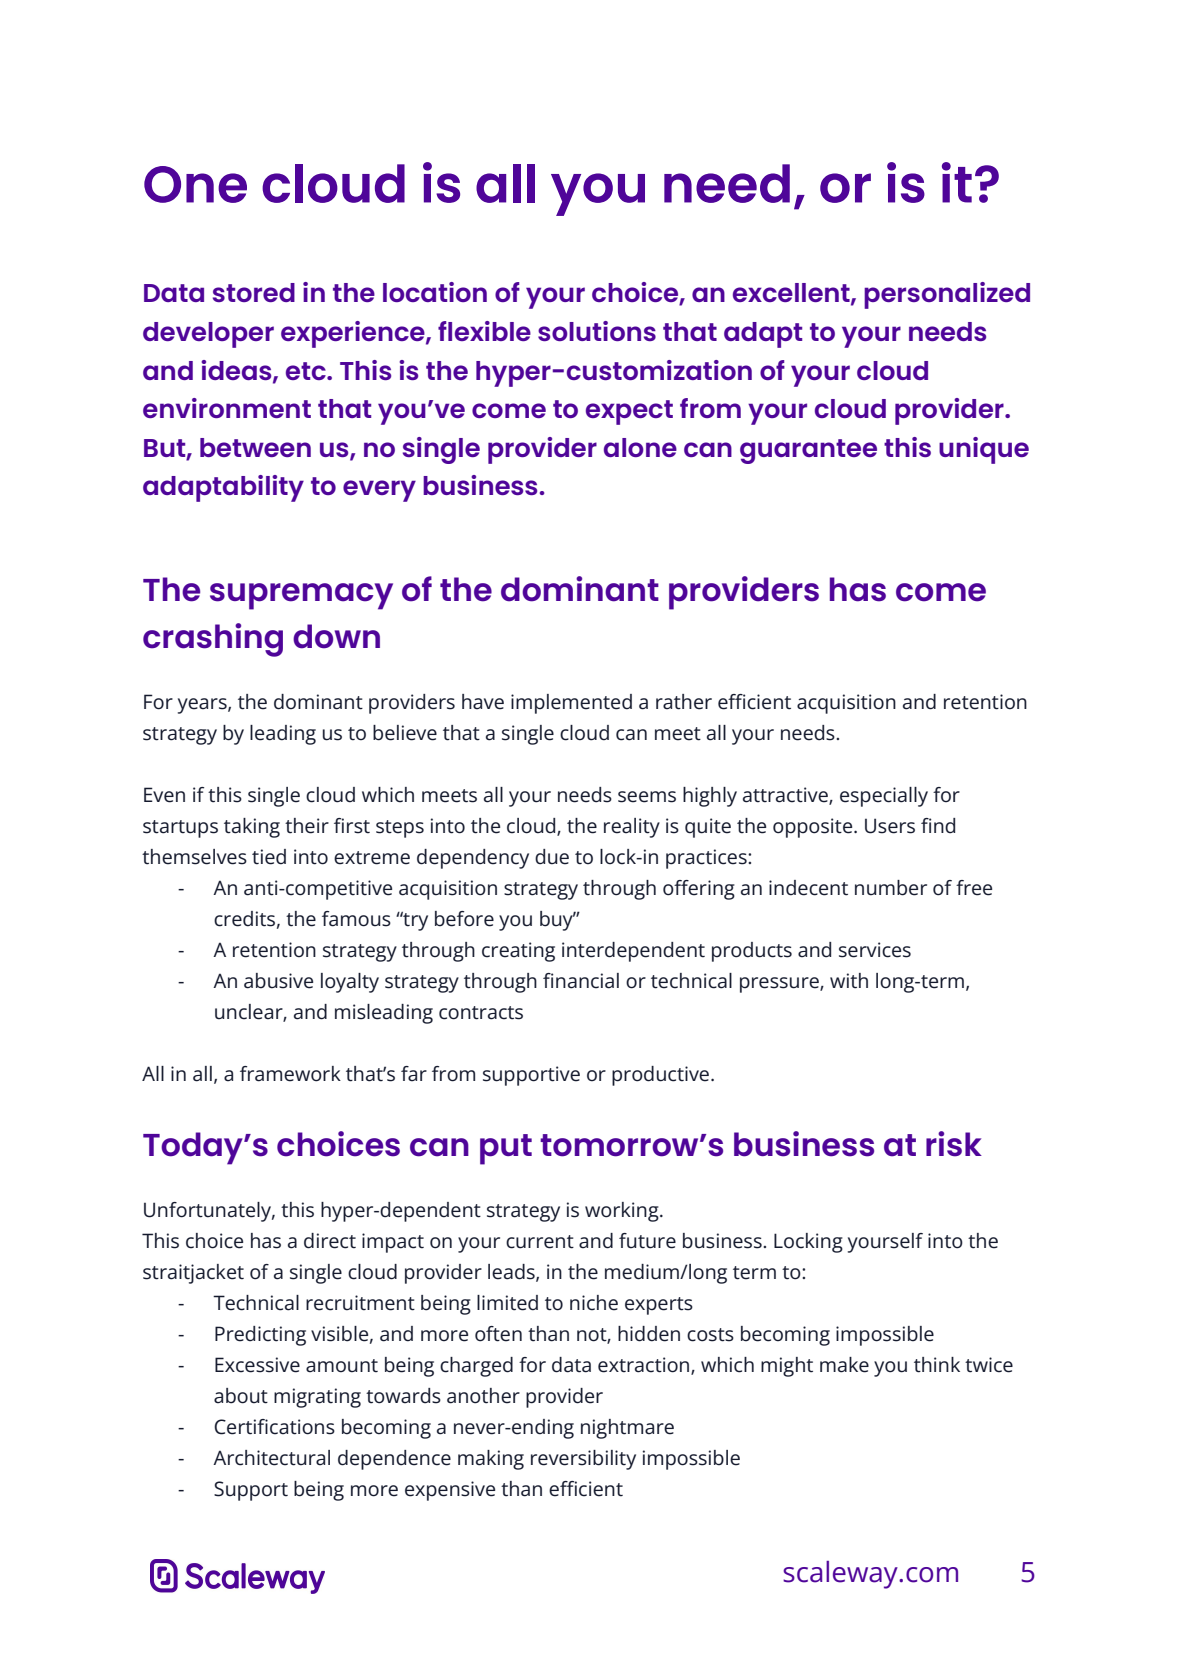 The height and width of the screenshot is (1667, 1180). What do you see at coordinates (301, 596) in the screenshot?
I see `supremacy` at bounding box center [301, 596].
